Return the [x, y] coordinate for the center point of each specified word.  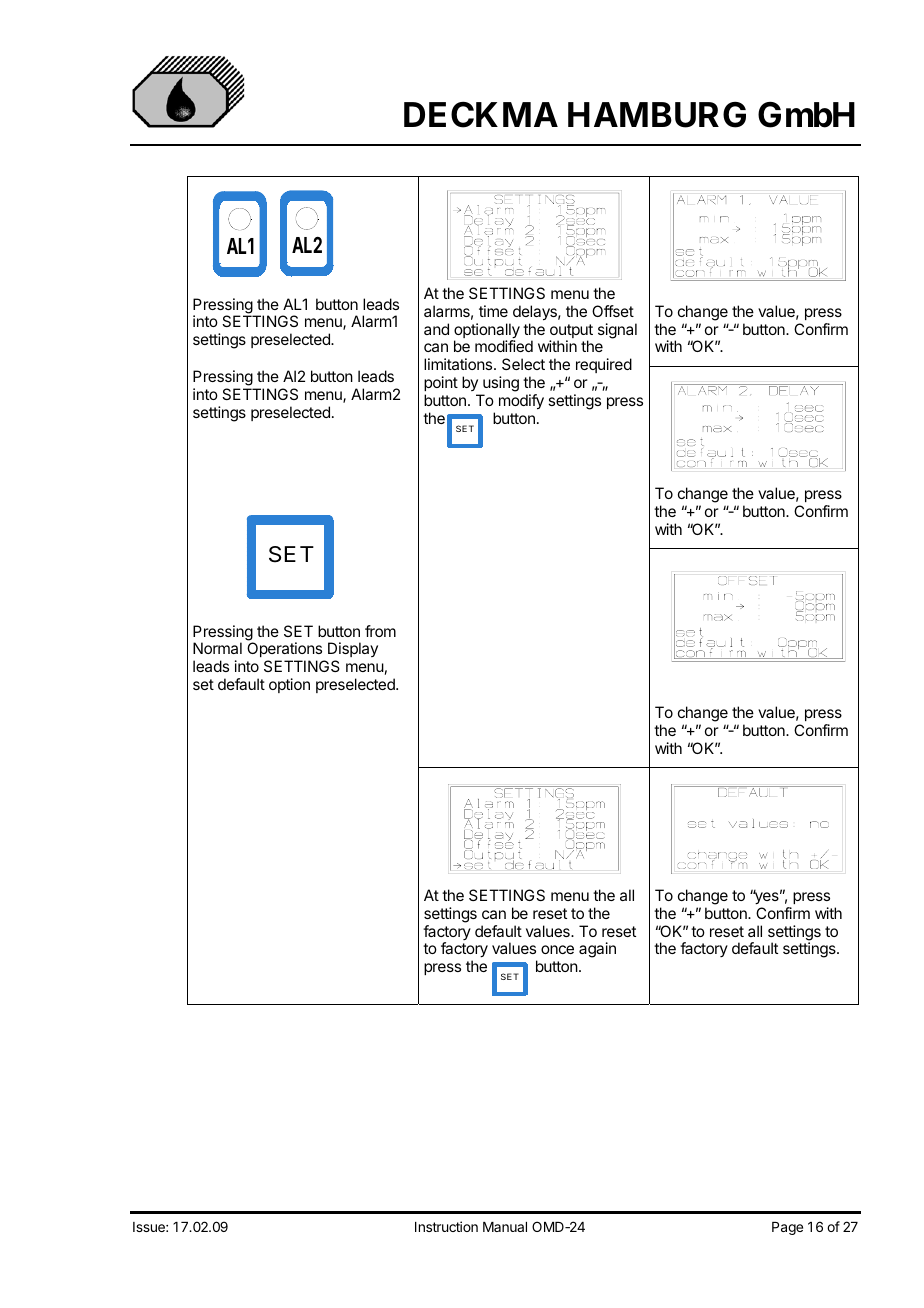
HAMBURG [657, 115]
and [436, 329]
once [557, 949]
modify [521, 402]
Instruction [446, 1226]
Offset [613, 311]
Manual [505, 1227]
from [380, 631]
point [441, 383]
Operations [286, 651]
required [604, 365]
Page [787, 1228]
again [597, 950]
